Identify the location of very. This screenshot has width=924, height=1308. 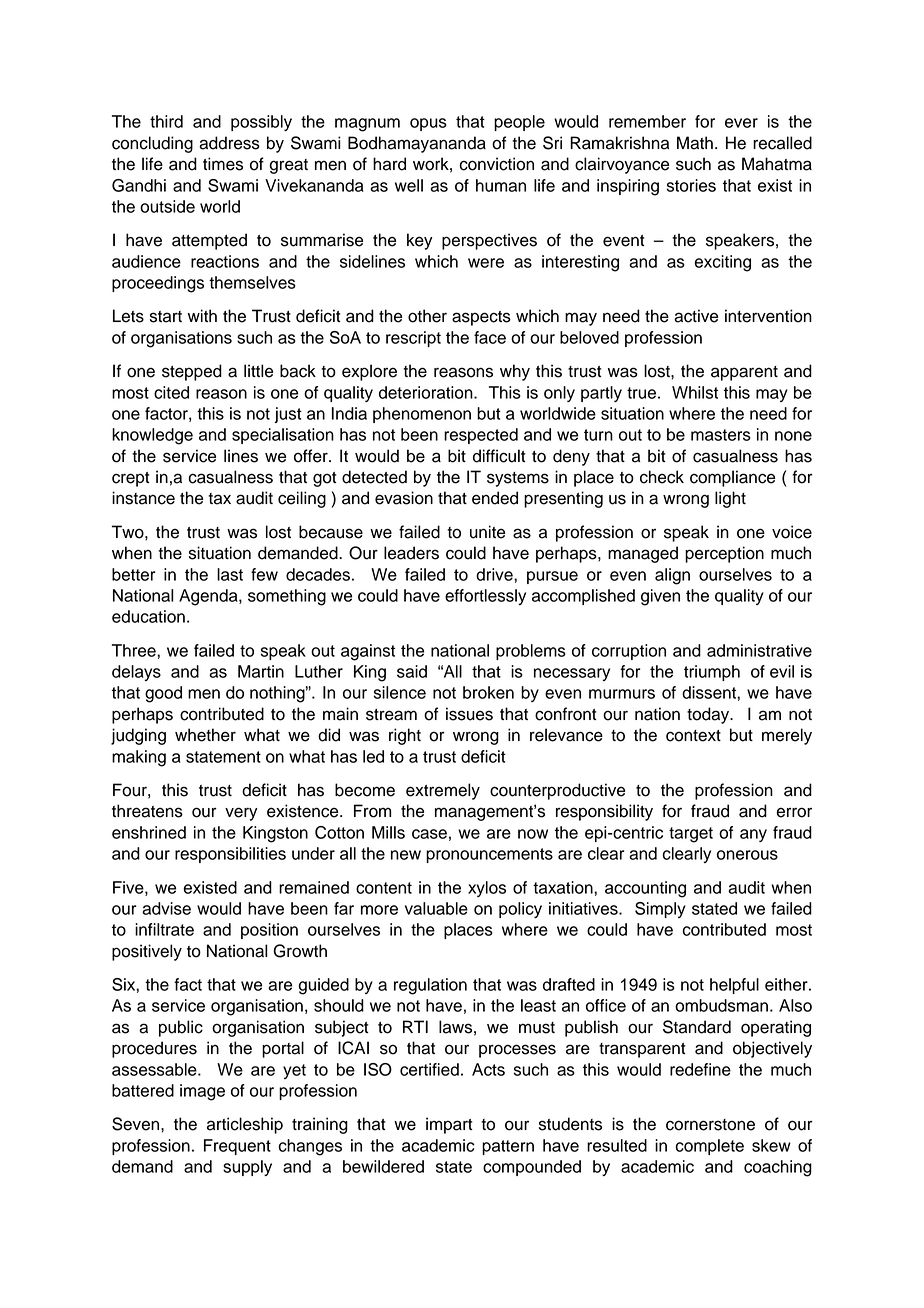
(241, 814).
